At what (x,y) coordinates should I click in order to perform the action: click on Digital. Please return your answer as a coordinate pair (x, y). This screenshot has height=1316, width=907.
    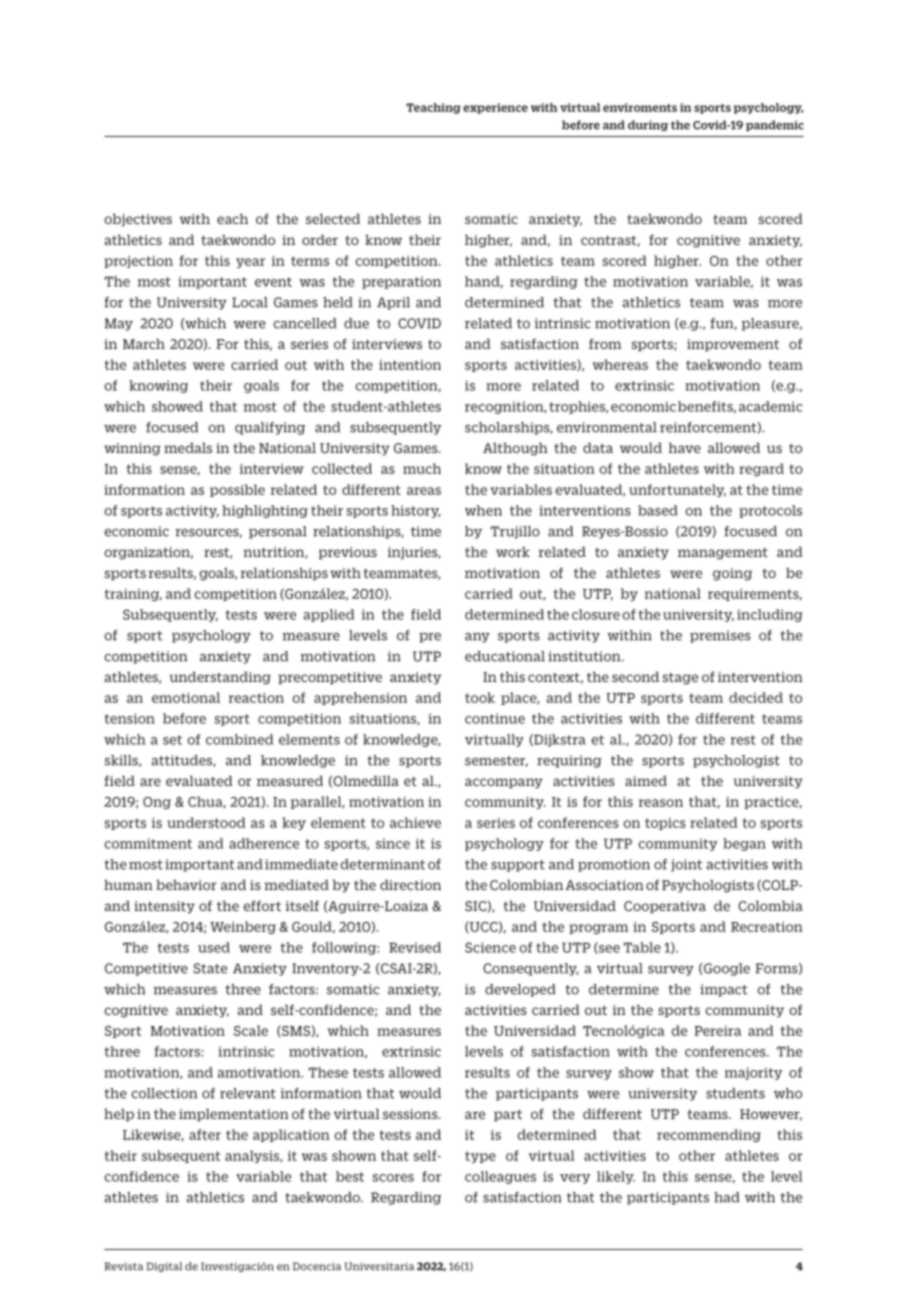
    Looking at the image, I should click on (164, 1267).
